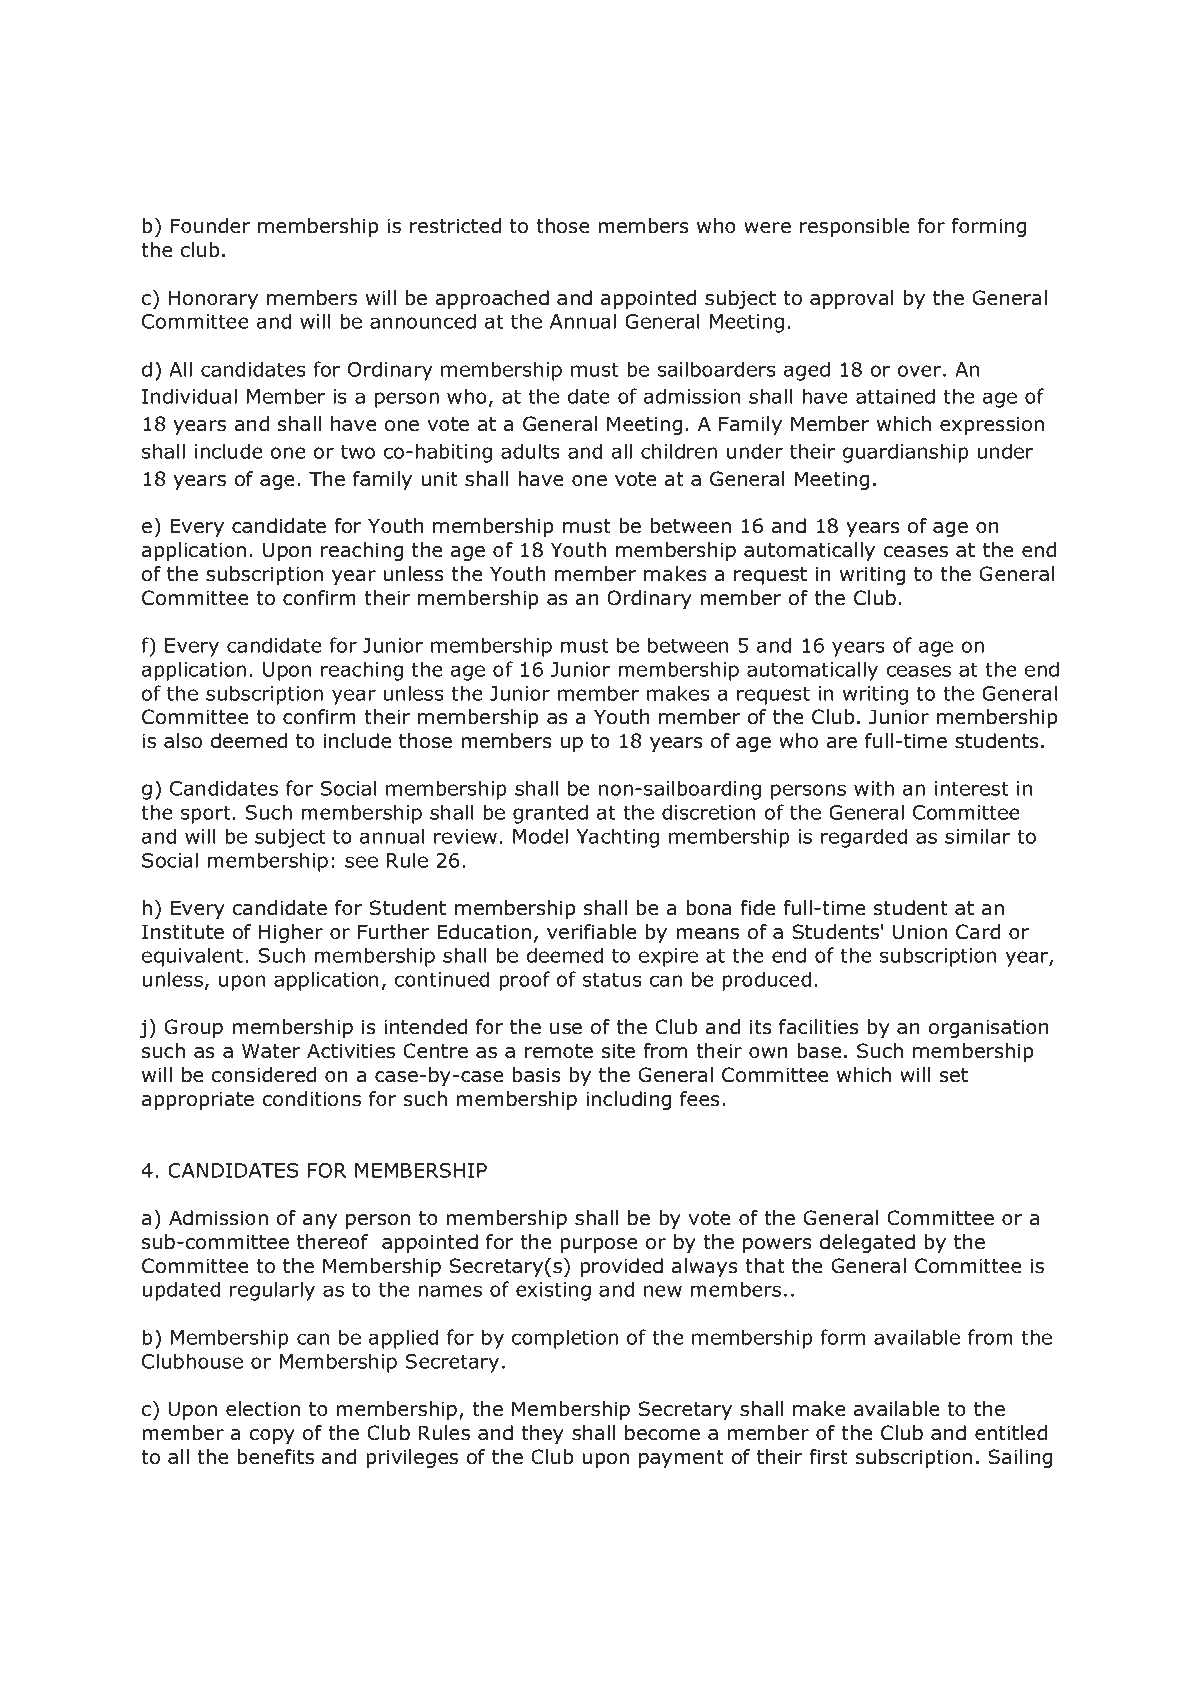 This screenshot has width=1201, height=1699. Describe the element at coordinates (272, 1436) in the screenshot. I see `copy` at that location.
